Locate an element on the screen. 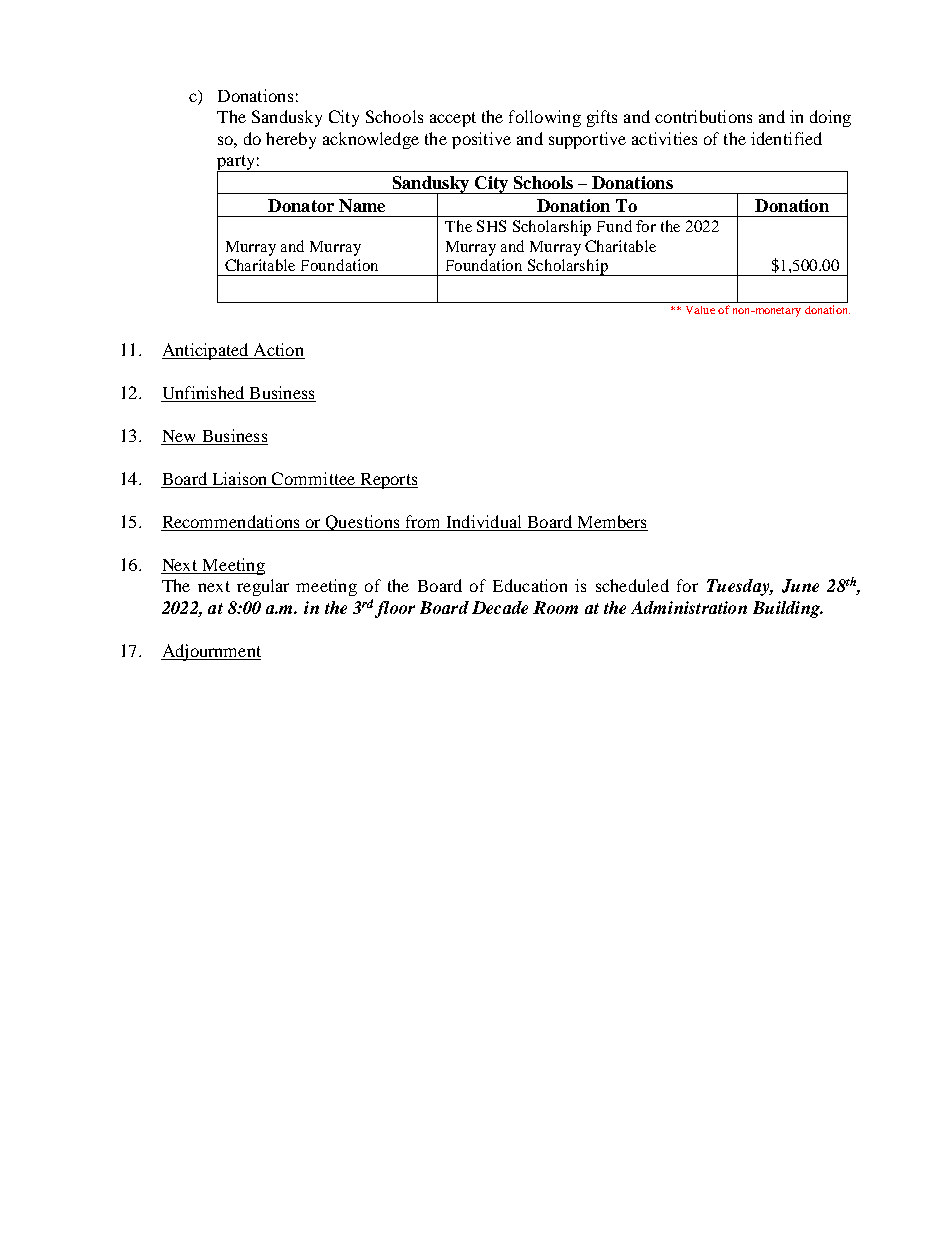 The height and width of the screenshot is (1233, 952). positive is located at coordinates (481, 140).
